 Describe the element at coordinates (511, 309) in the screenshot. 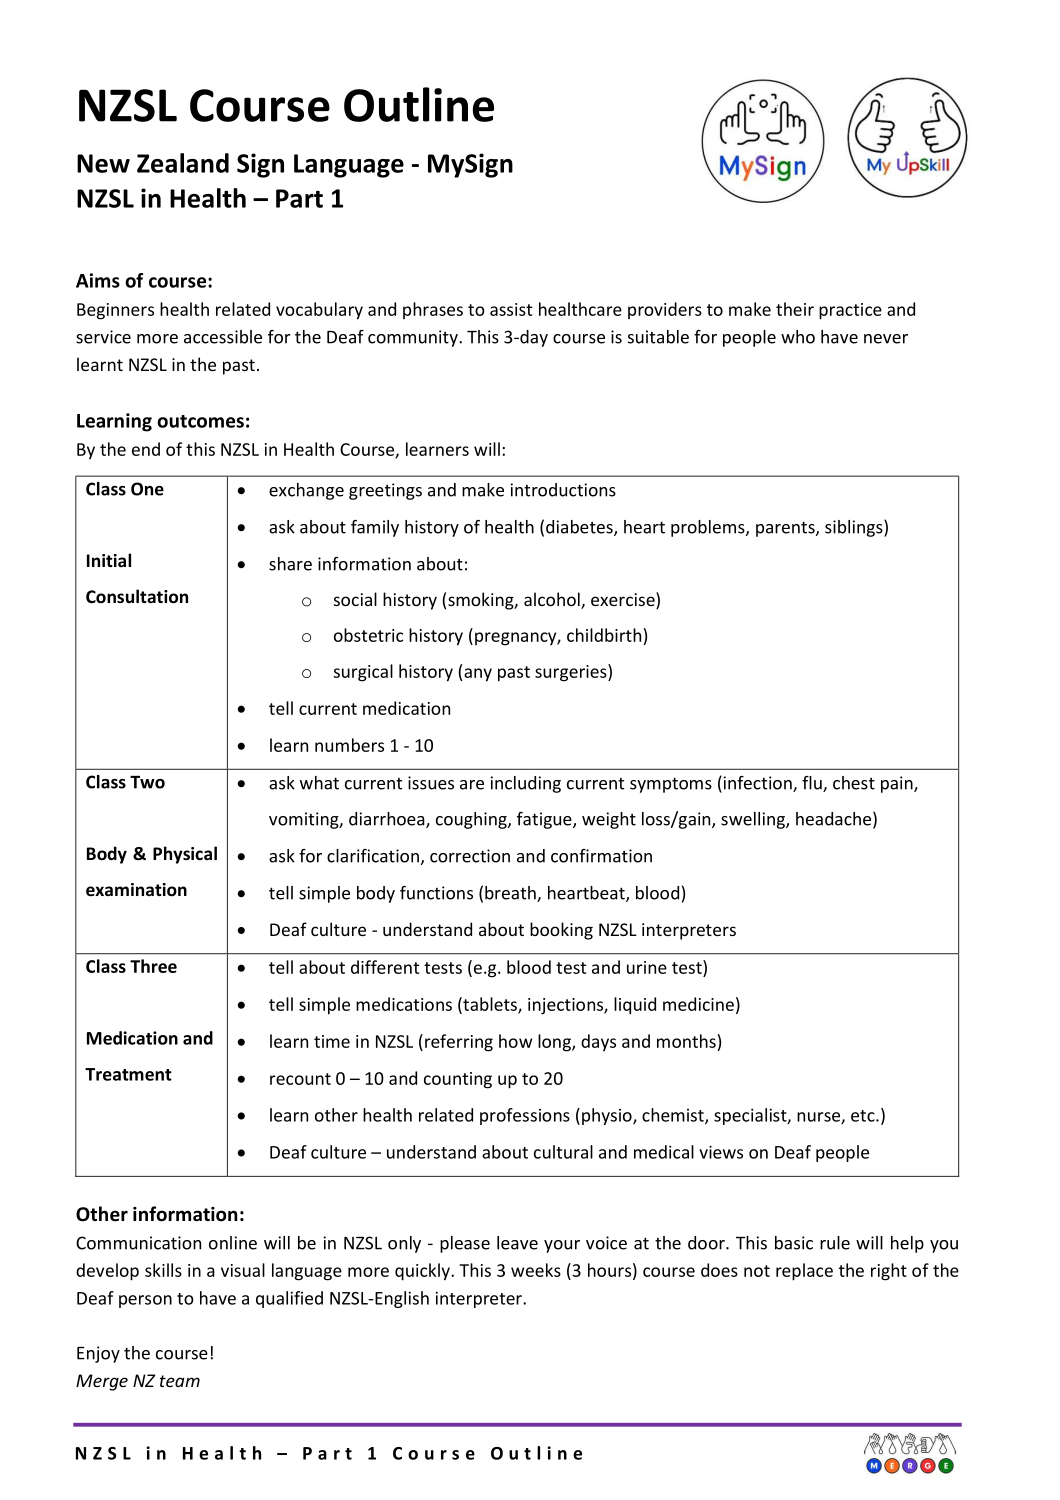

I see `assist` at that location.
